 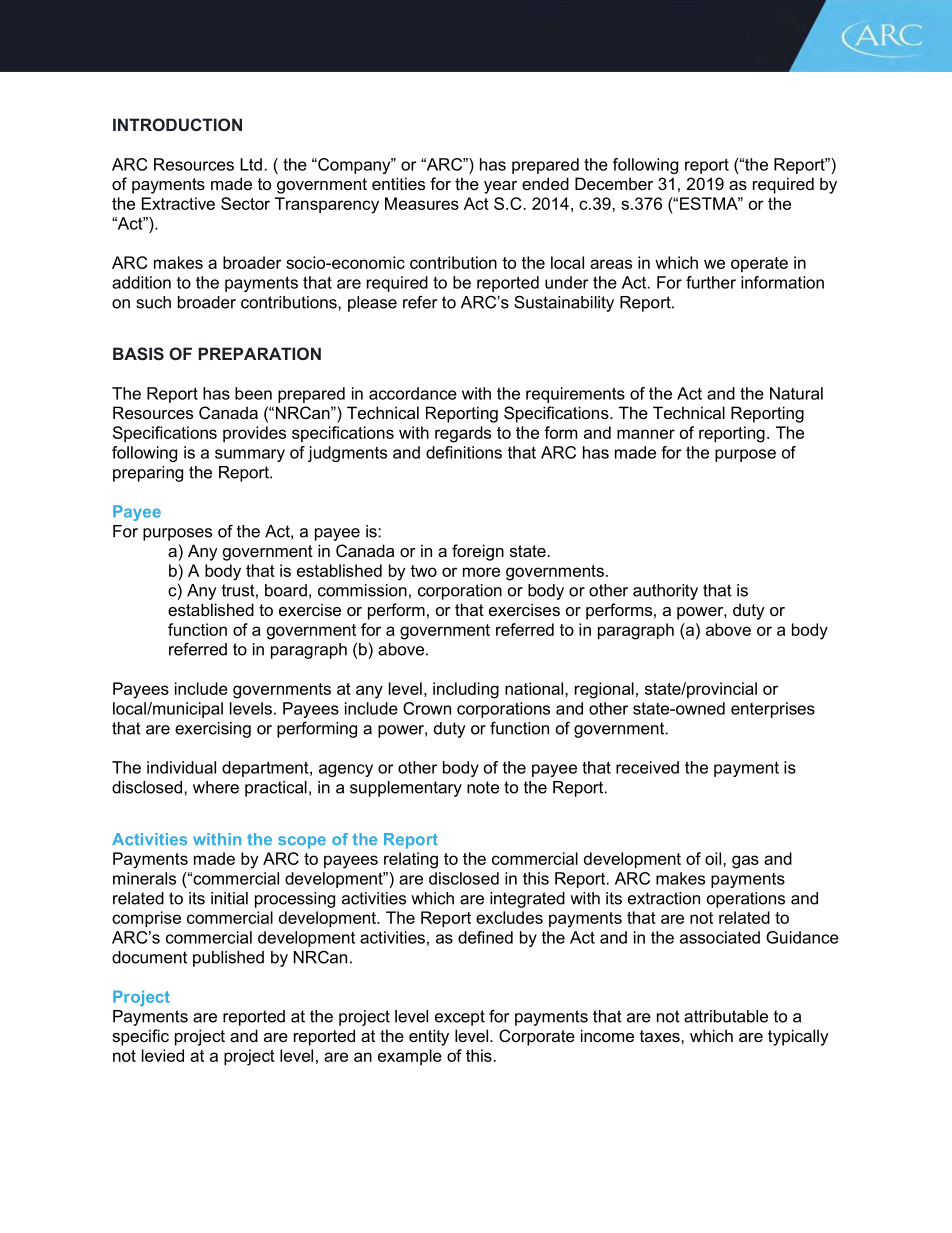 What do you see at coordinates (460, 1018) in the document?
I see `except` at bounding box center [460, 1018].
